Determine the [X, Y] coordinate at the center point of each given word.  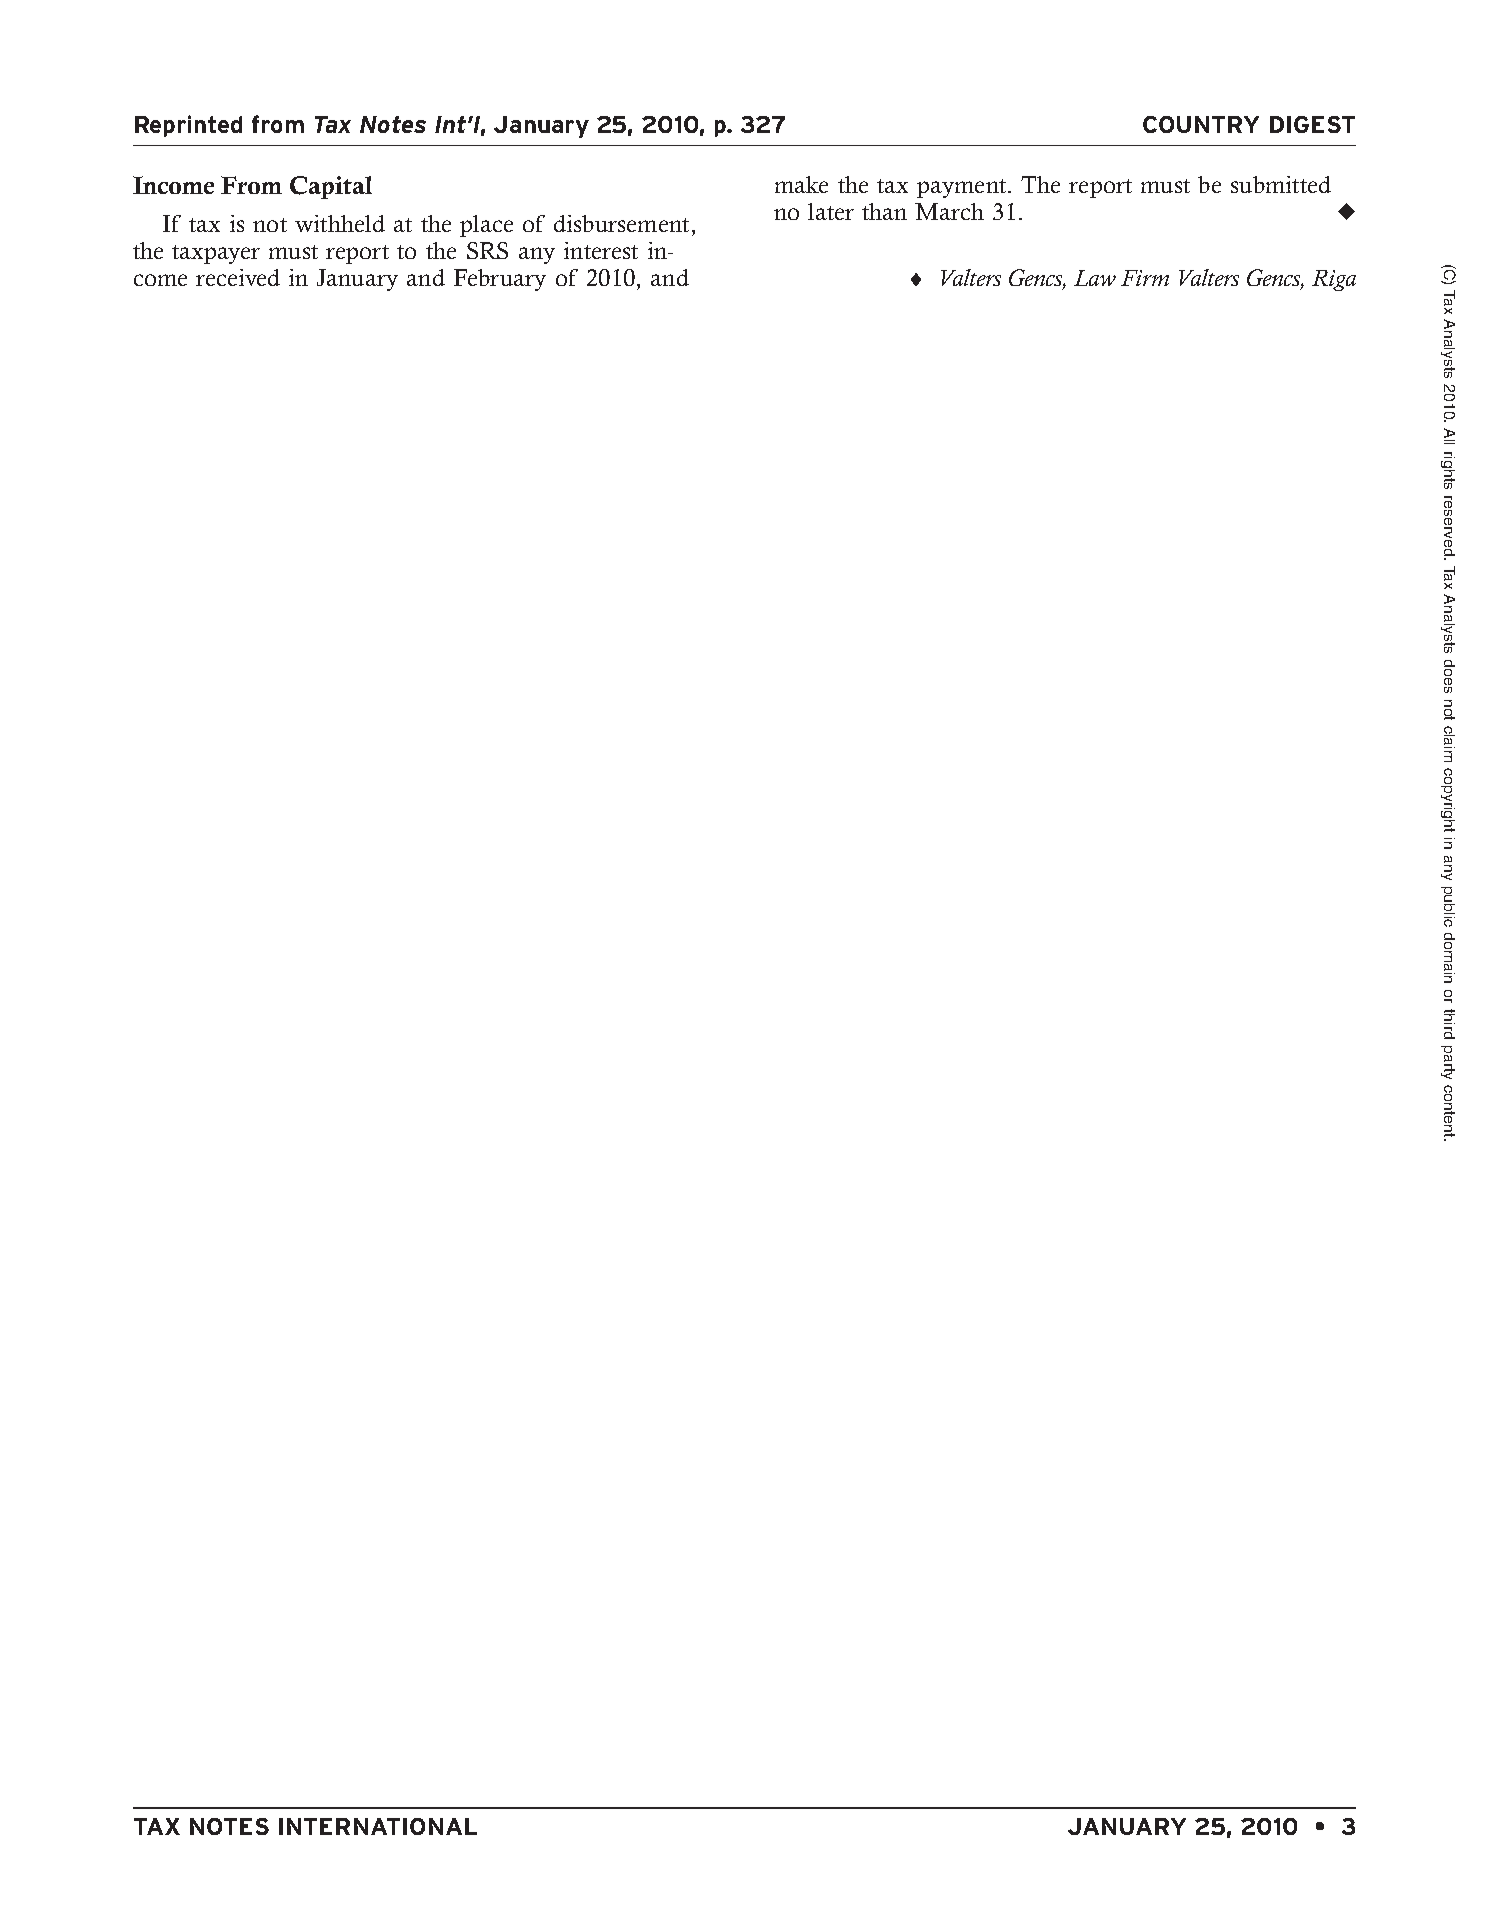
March [949, 211]
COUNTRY [1201, 124]
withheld [340, 223]
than [884, 211]
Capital [331, 187]
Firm [1145, 278]
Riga [1334, 280]
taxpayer [216, 254]
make [801, 184]
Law [1095, 278]
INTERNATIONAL [378, 1826]
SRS [487, 250]
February [500, 280]
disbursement [621, 223]
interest [601, 250]
